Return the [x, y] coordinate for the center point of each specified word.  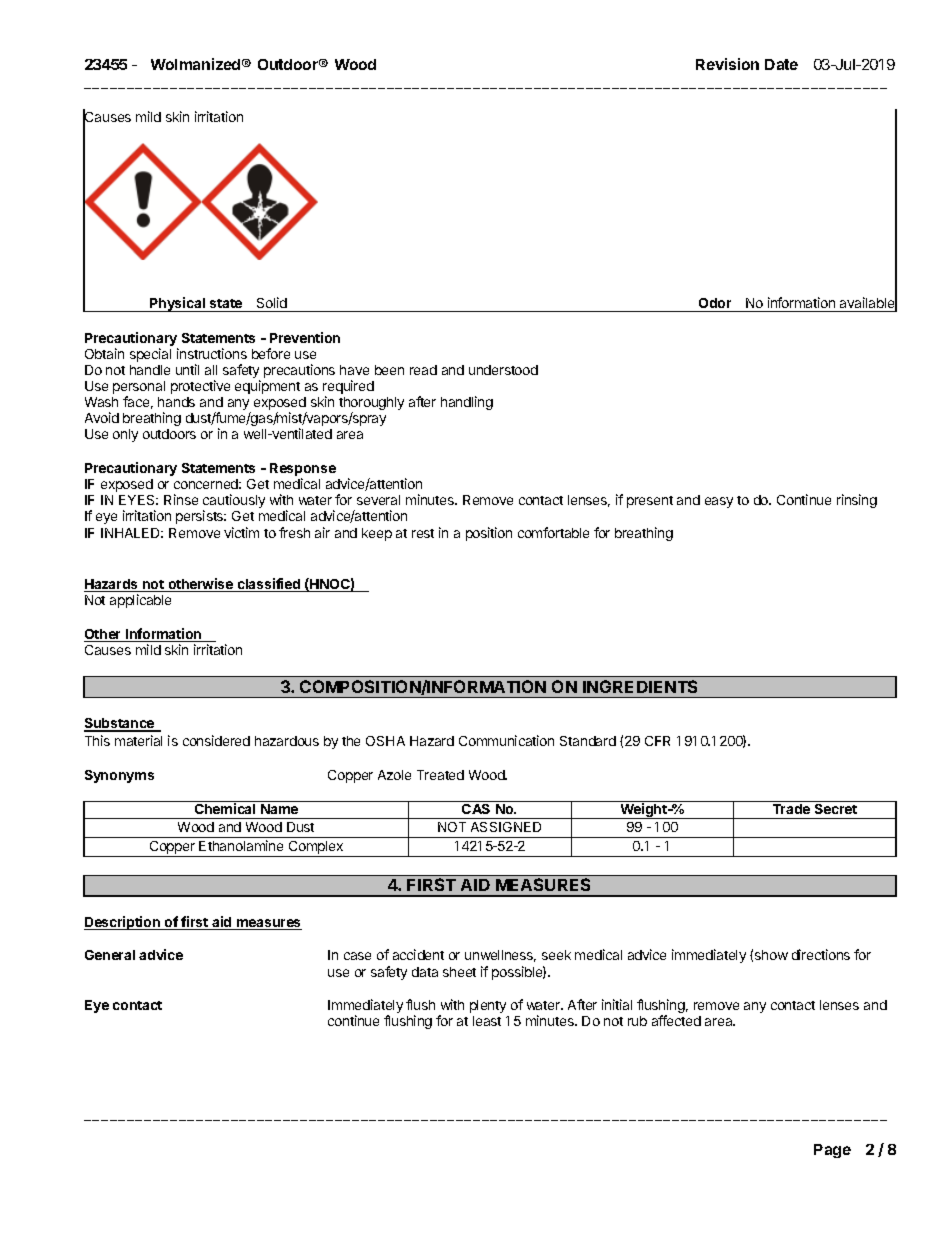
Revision [727, 64]
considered [216, 740]
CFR [657, 741]
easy [719, 502]
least [487, 1021]
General [110, 955]
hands [176, 402]
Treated [440, 775]
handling [467, 403]
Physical [177, 304]
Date [781, 64]
